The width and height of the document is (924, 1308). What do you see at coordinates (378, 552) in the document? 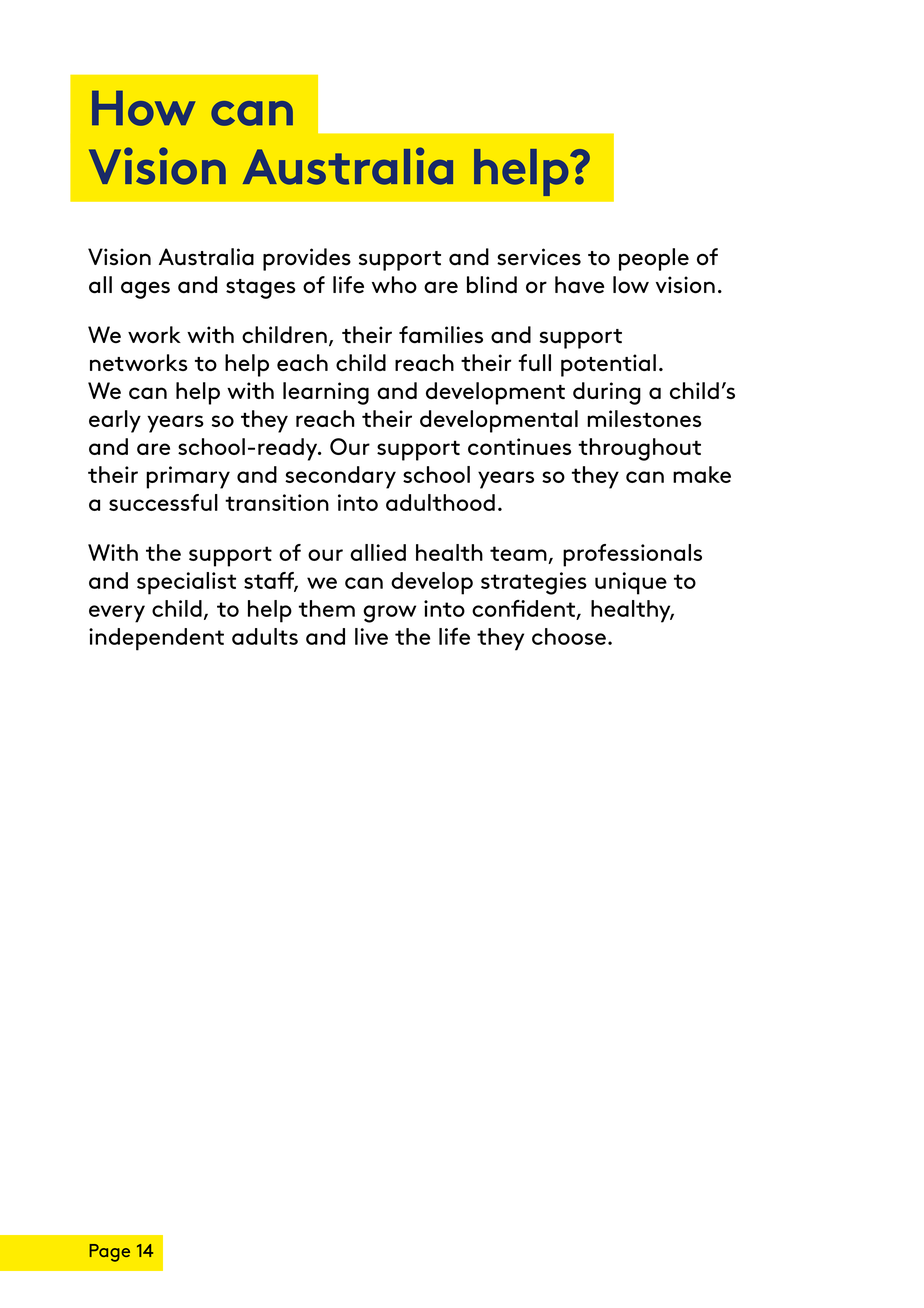
I see `allied` at bounding box center [378, 552].
